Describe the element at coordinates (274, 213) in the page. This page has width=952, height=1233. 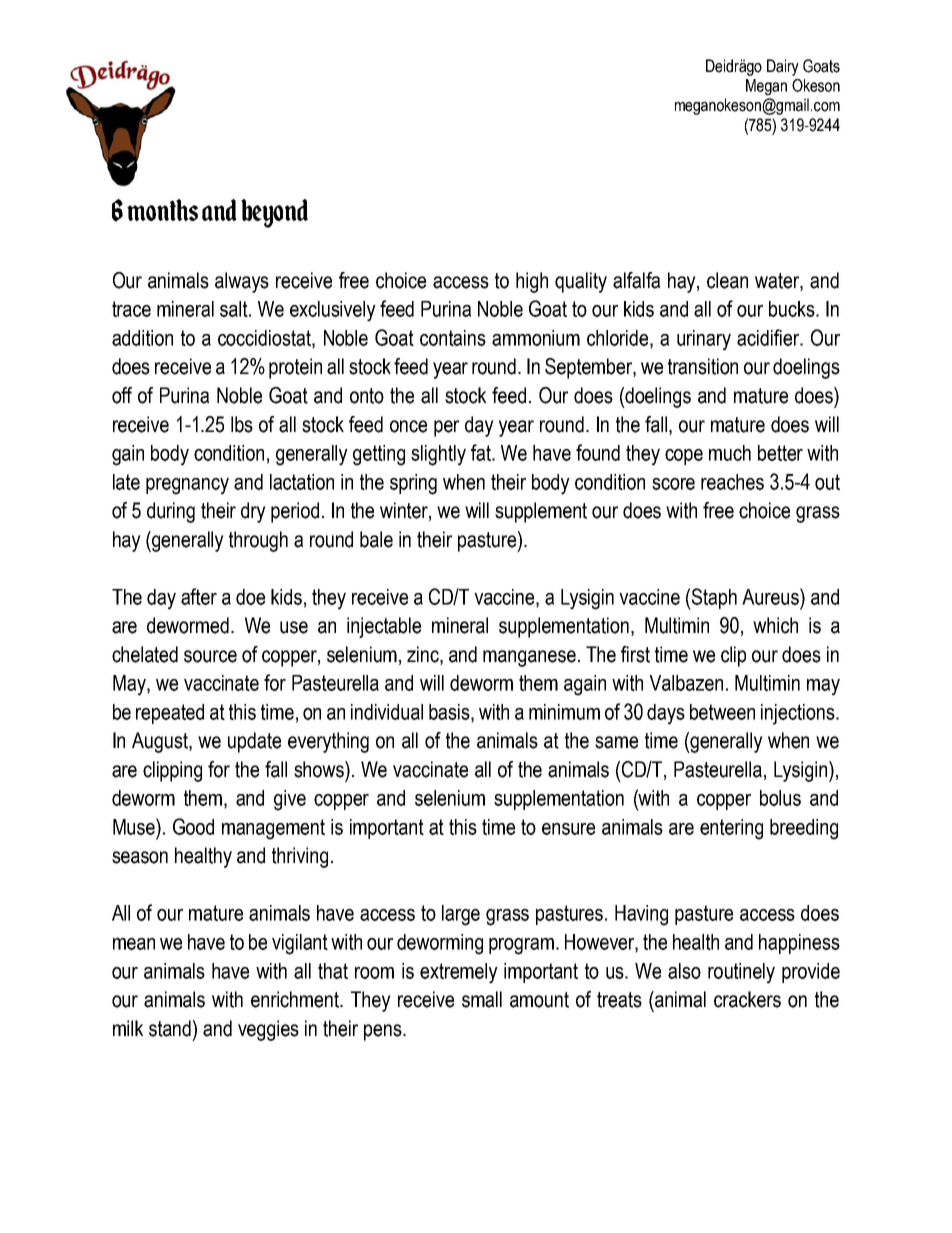
I see `beyond` at that location.
